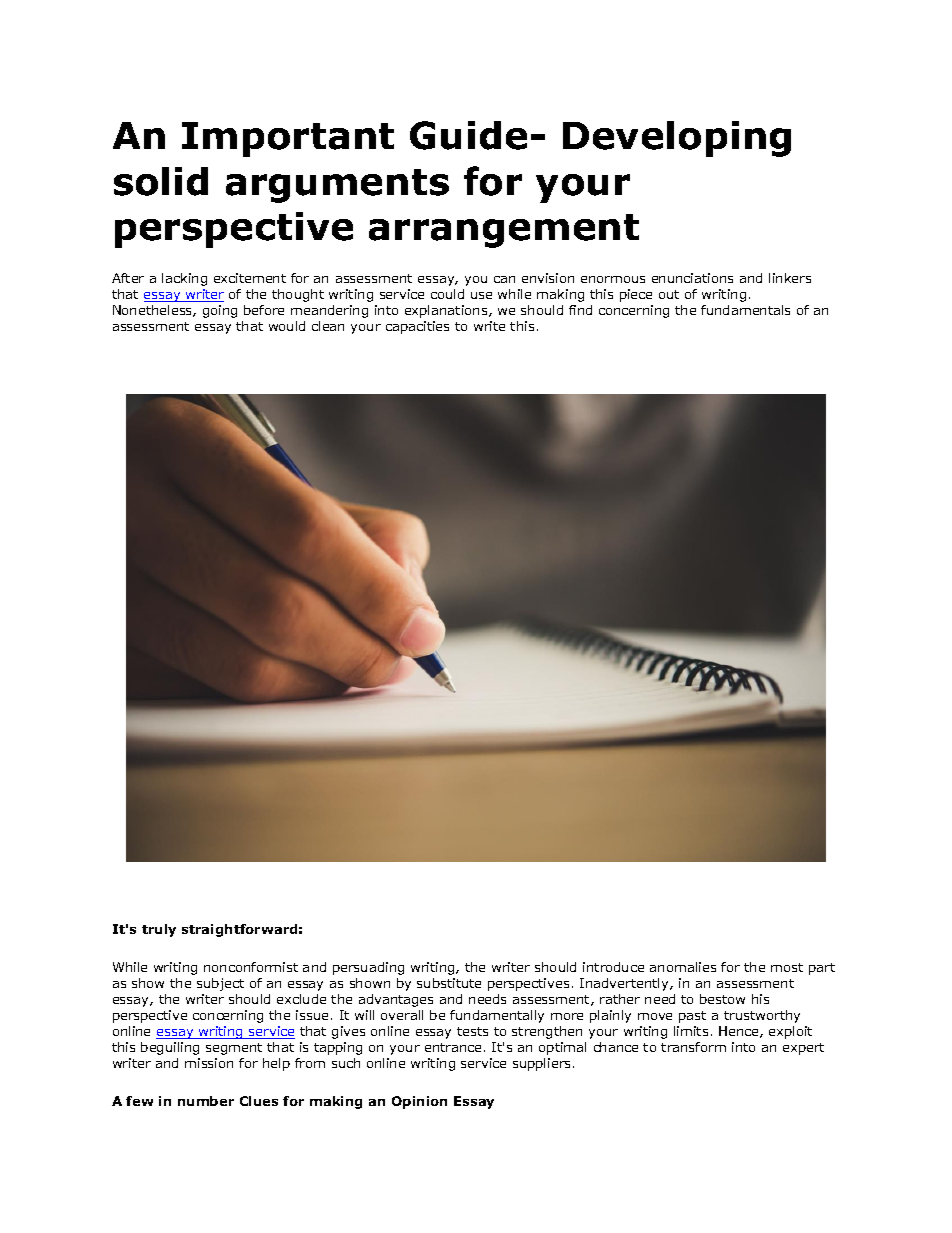  What do you see at coordinates (161, 181) in the screenshot?
I see `solid` at bounding box center [161, 181].
